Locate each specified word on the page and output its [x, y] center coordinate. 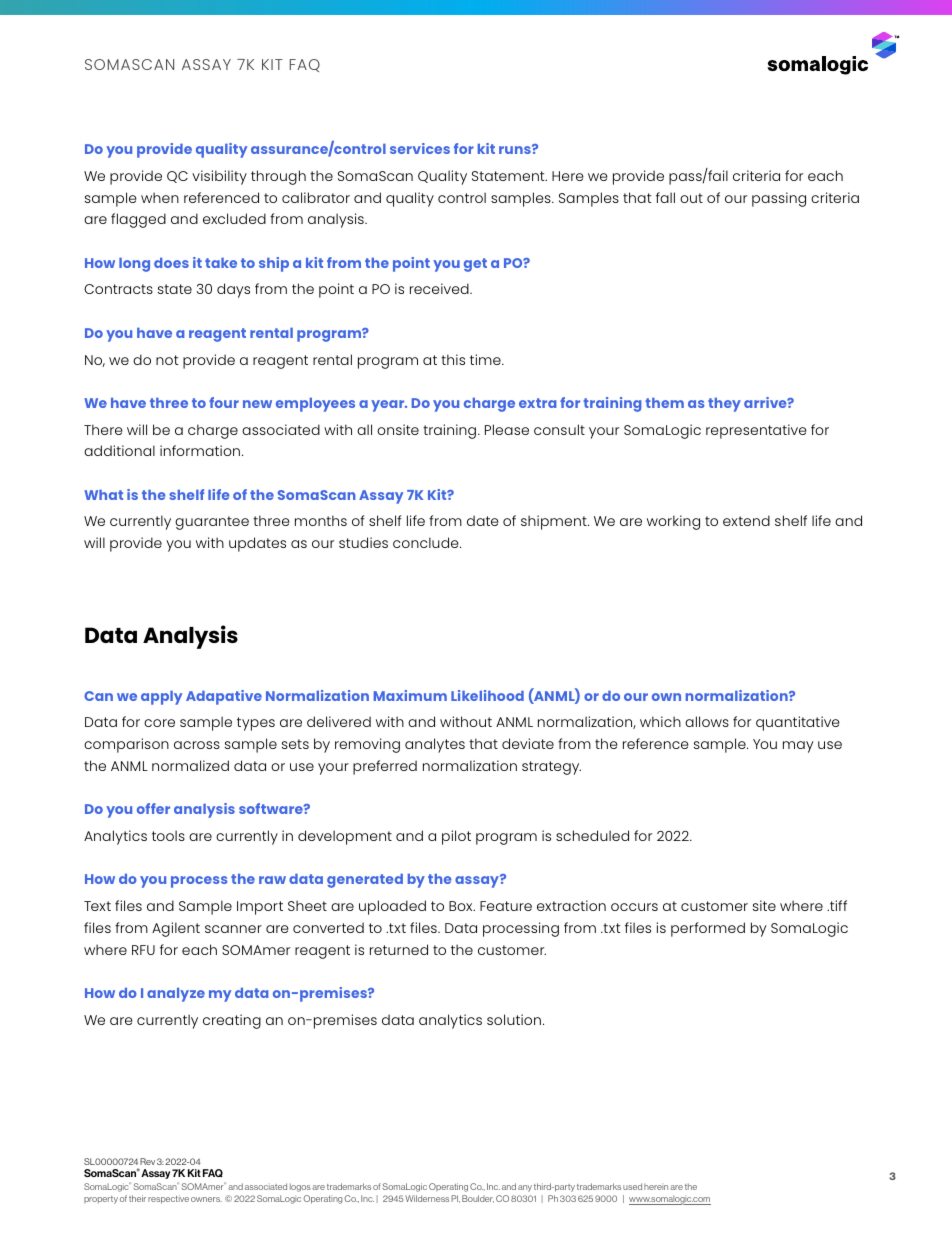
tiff [837, 905]
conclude [427, 542]
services [420, 148]
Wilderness [427, 1198]
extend [746, 520]
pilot [456, 837]
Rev [147, 1161]
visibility [219, 177]
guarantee [212, 523]
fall [665, 197]
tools [168, 835]
